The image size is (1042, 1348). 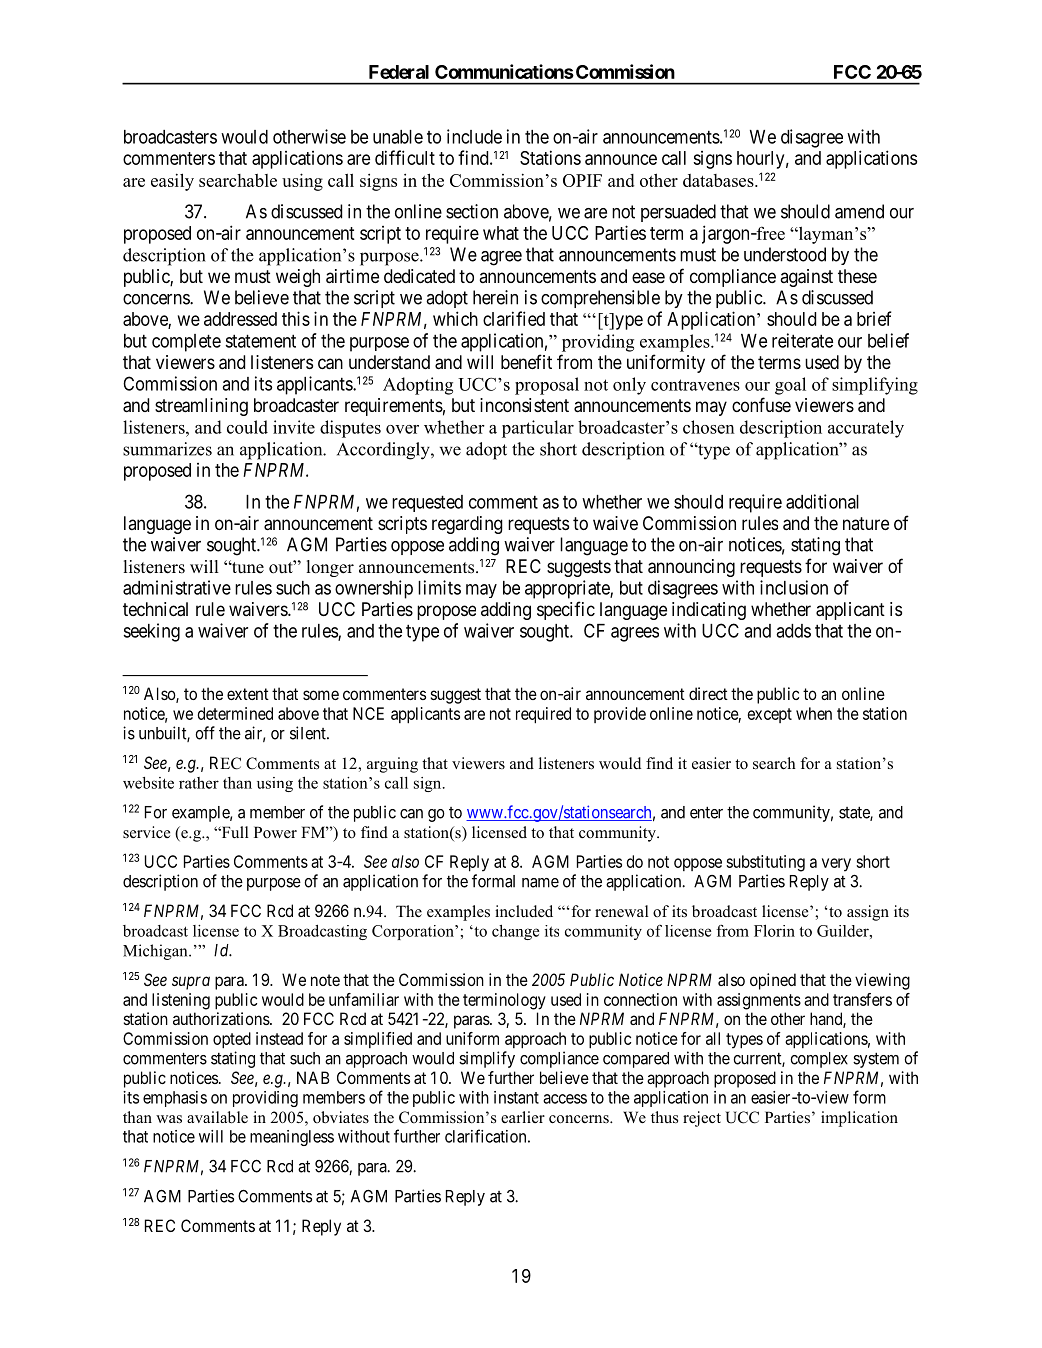 I want to click on easily, so click(x=172, y=182).
